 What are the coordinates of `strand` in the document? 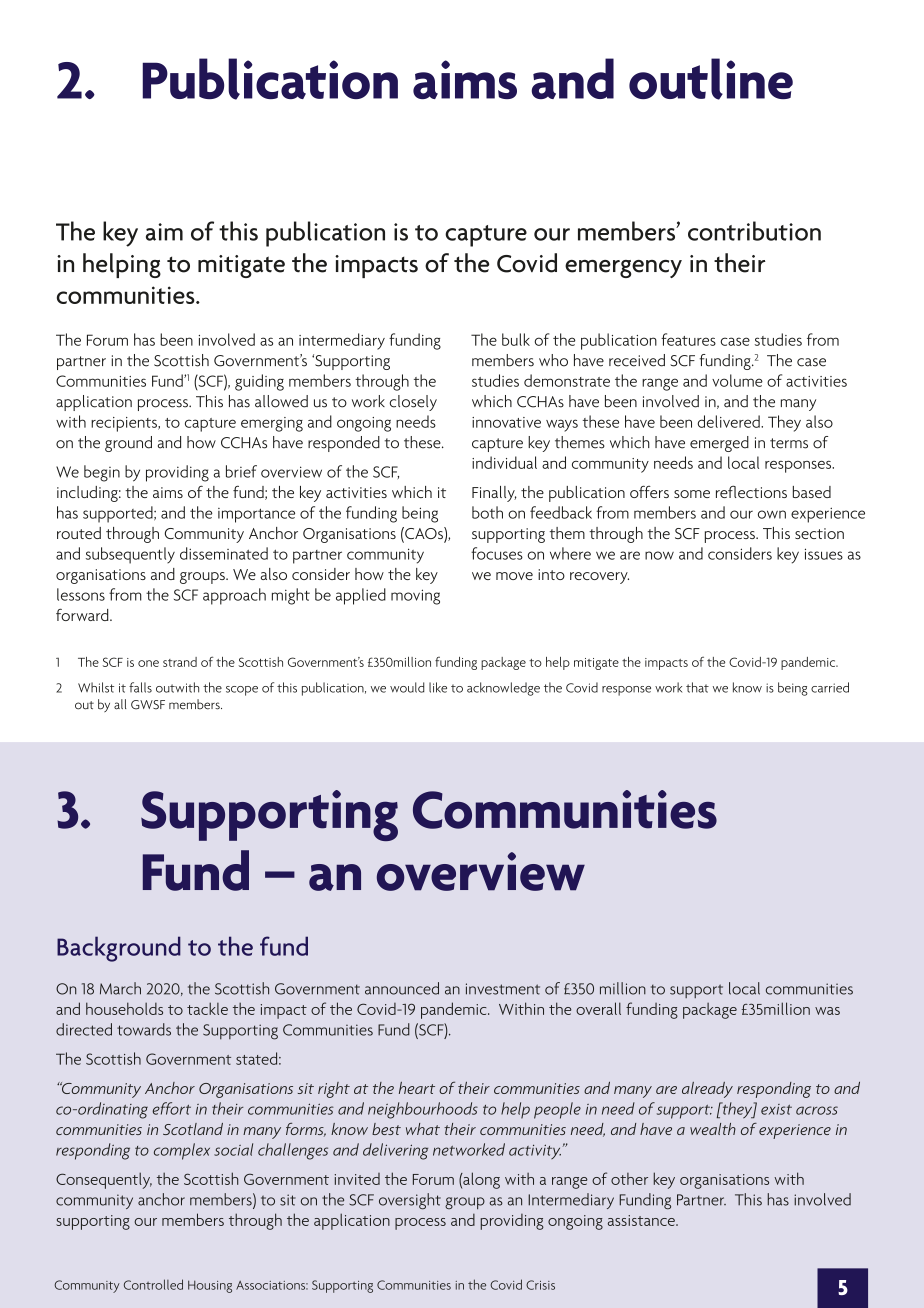 It's located at (180, 662).
